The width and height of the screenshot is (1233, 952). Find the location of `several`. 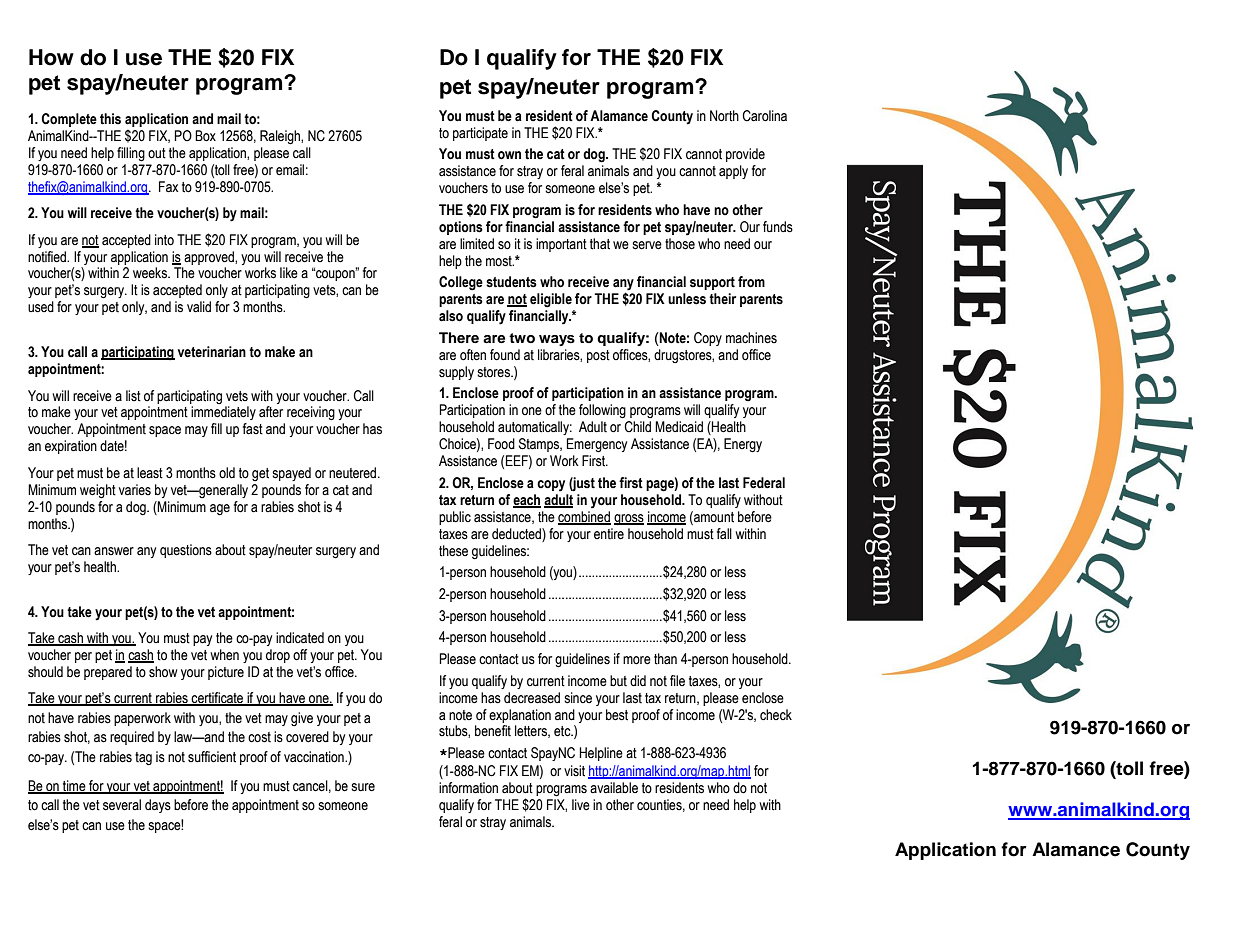

several is located at coordinates (122, 805).
